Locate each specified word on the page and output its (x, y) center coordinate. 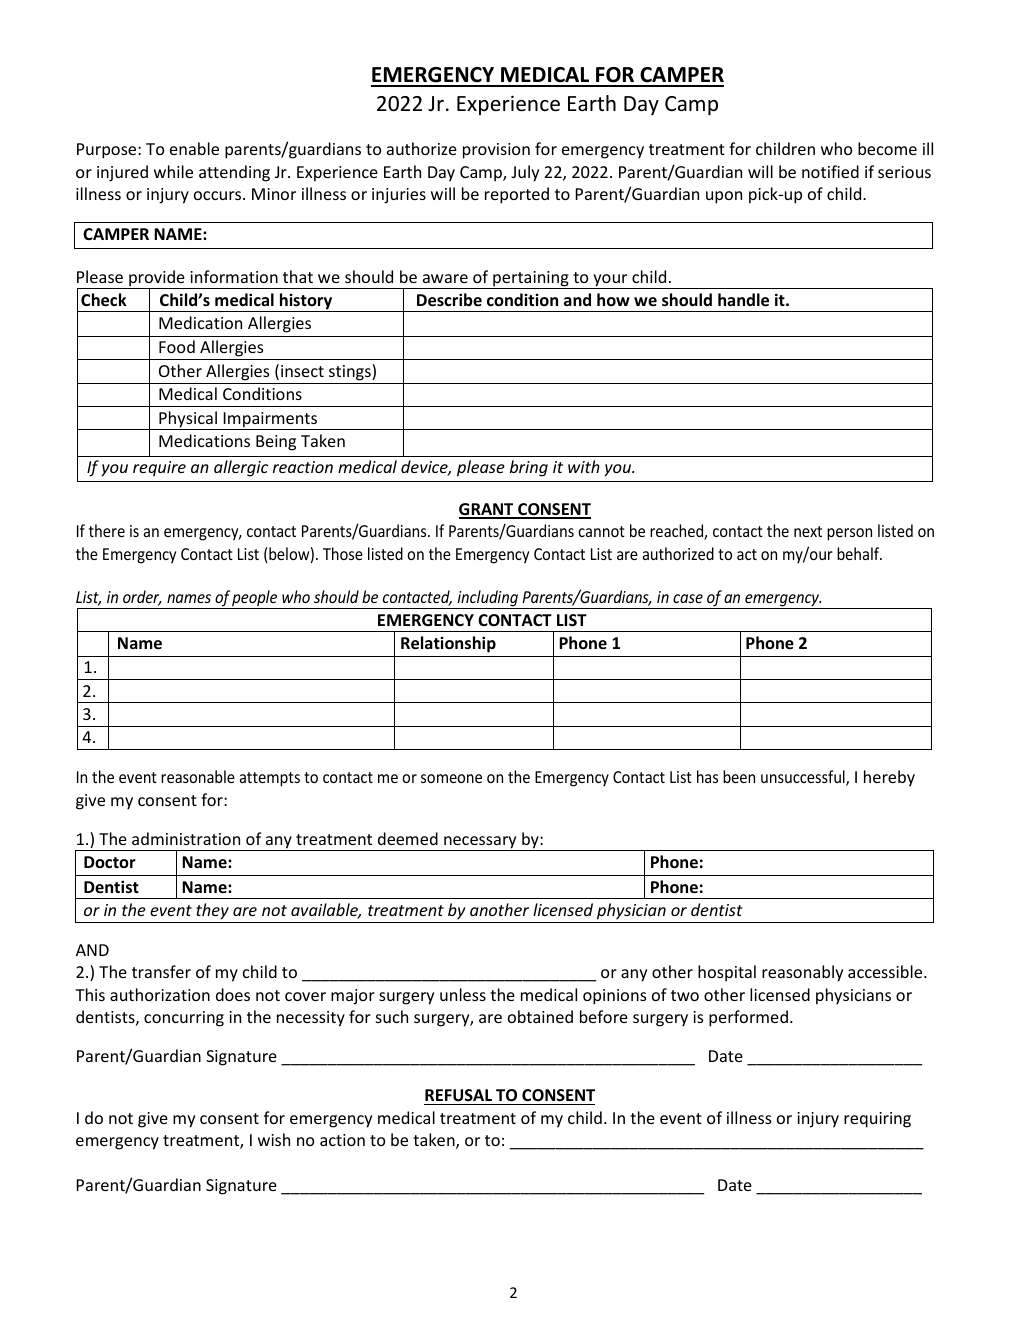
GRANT (487, 510)
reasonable (198, 776)
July (525, 173)
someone (451, 778)
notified (830, 171)
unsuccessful (804, 778)
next (808, 531)
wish (274, 1139)
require (159, 469)
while (173, 171)
